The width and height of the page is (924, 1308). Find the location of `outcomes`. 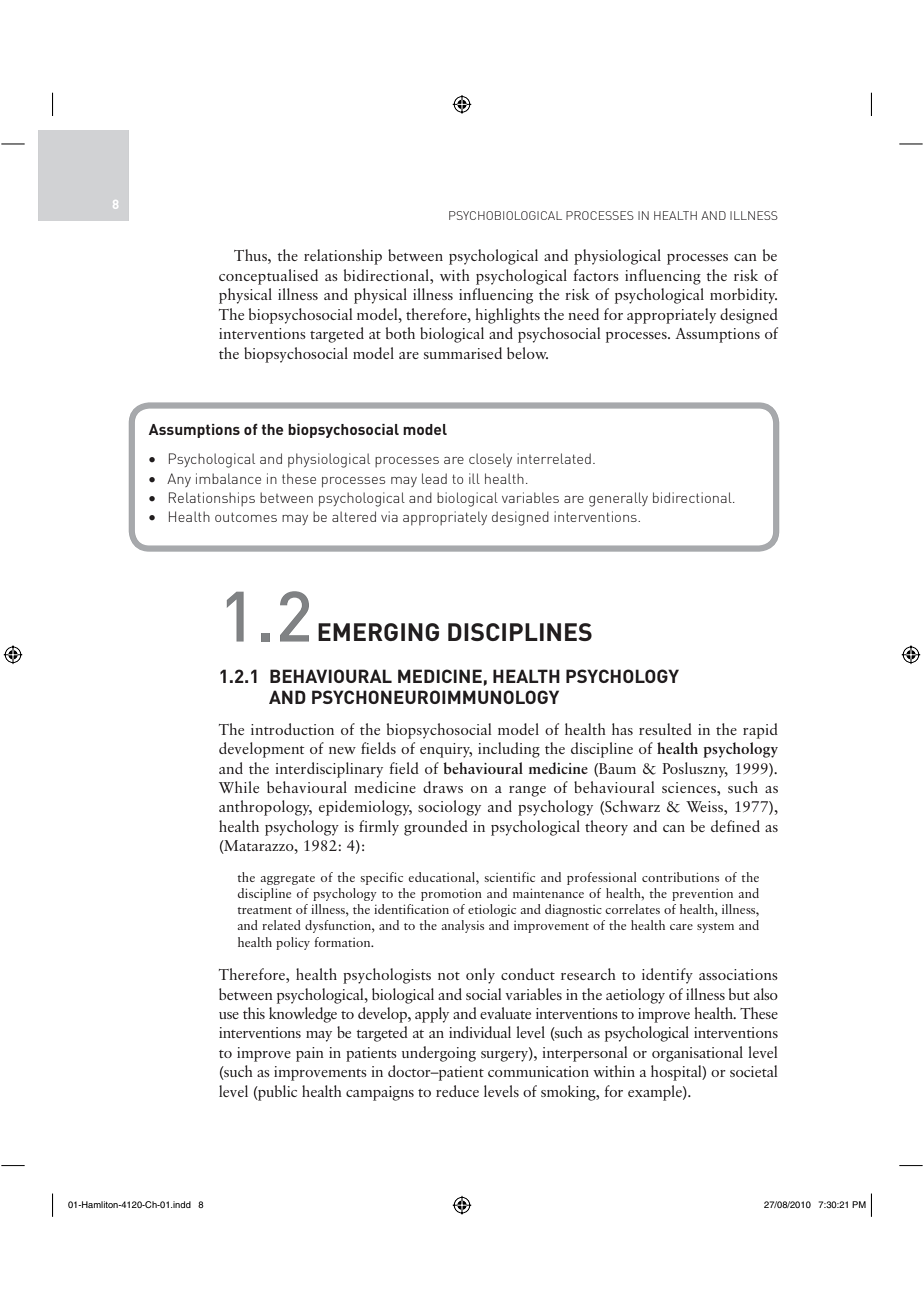

outcomes is located at coordinates (246, 517).
